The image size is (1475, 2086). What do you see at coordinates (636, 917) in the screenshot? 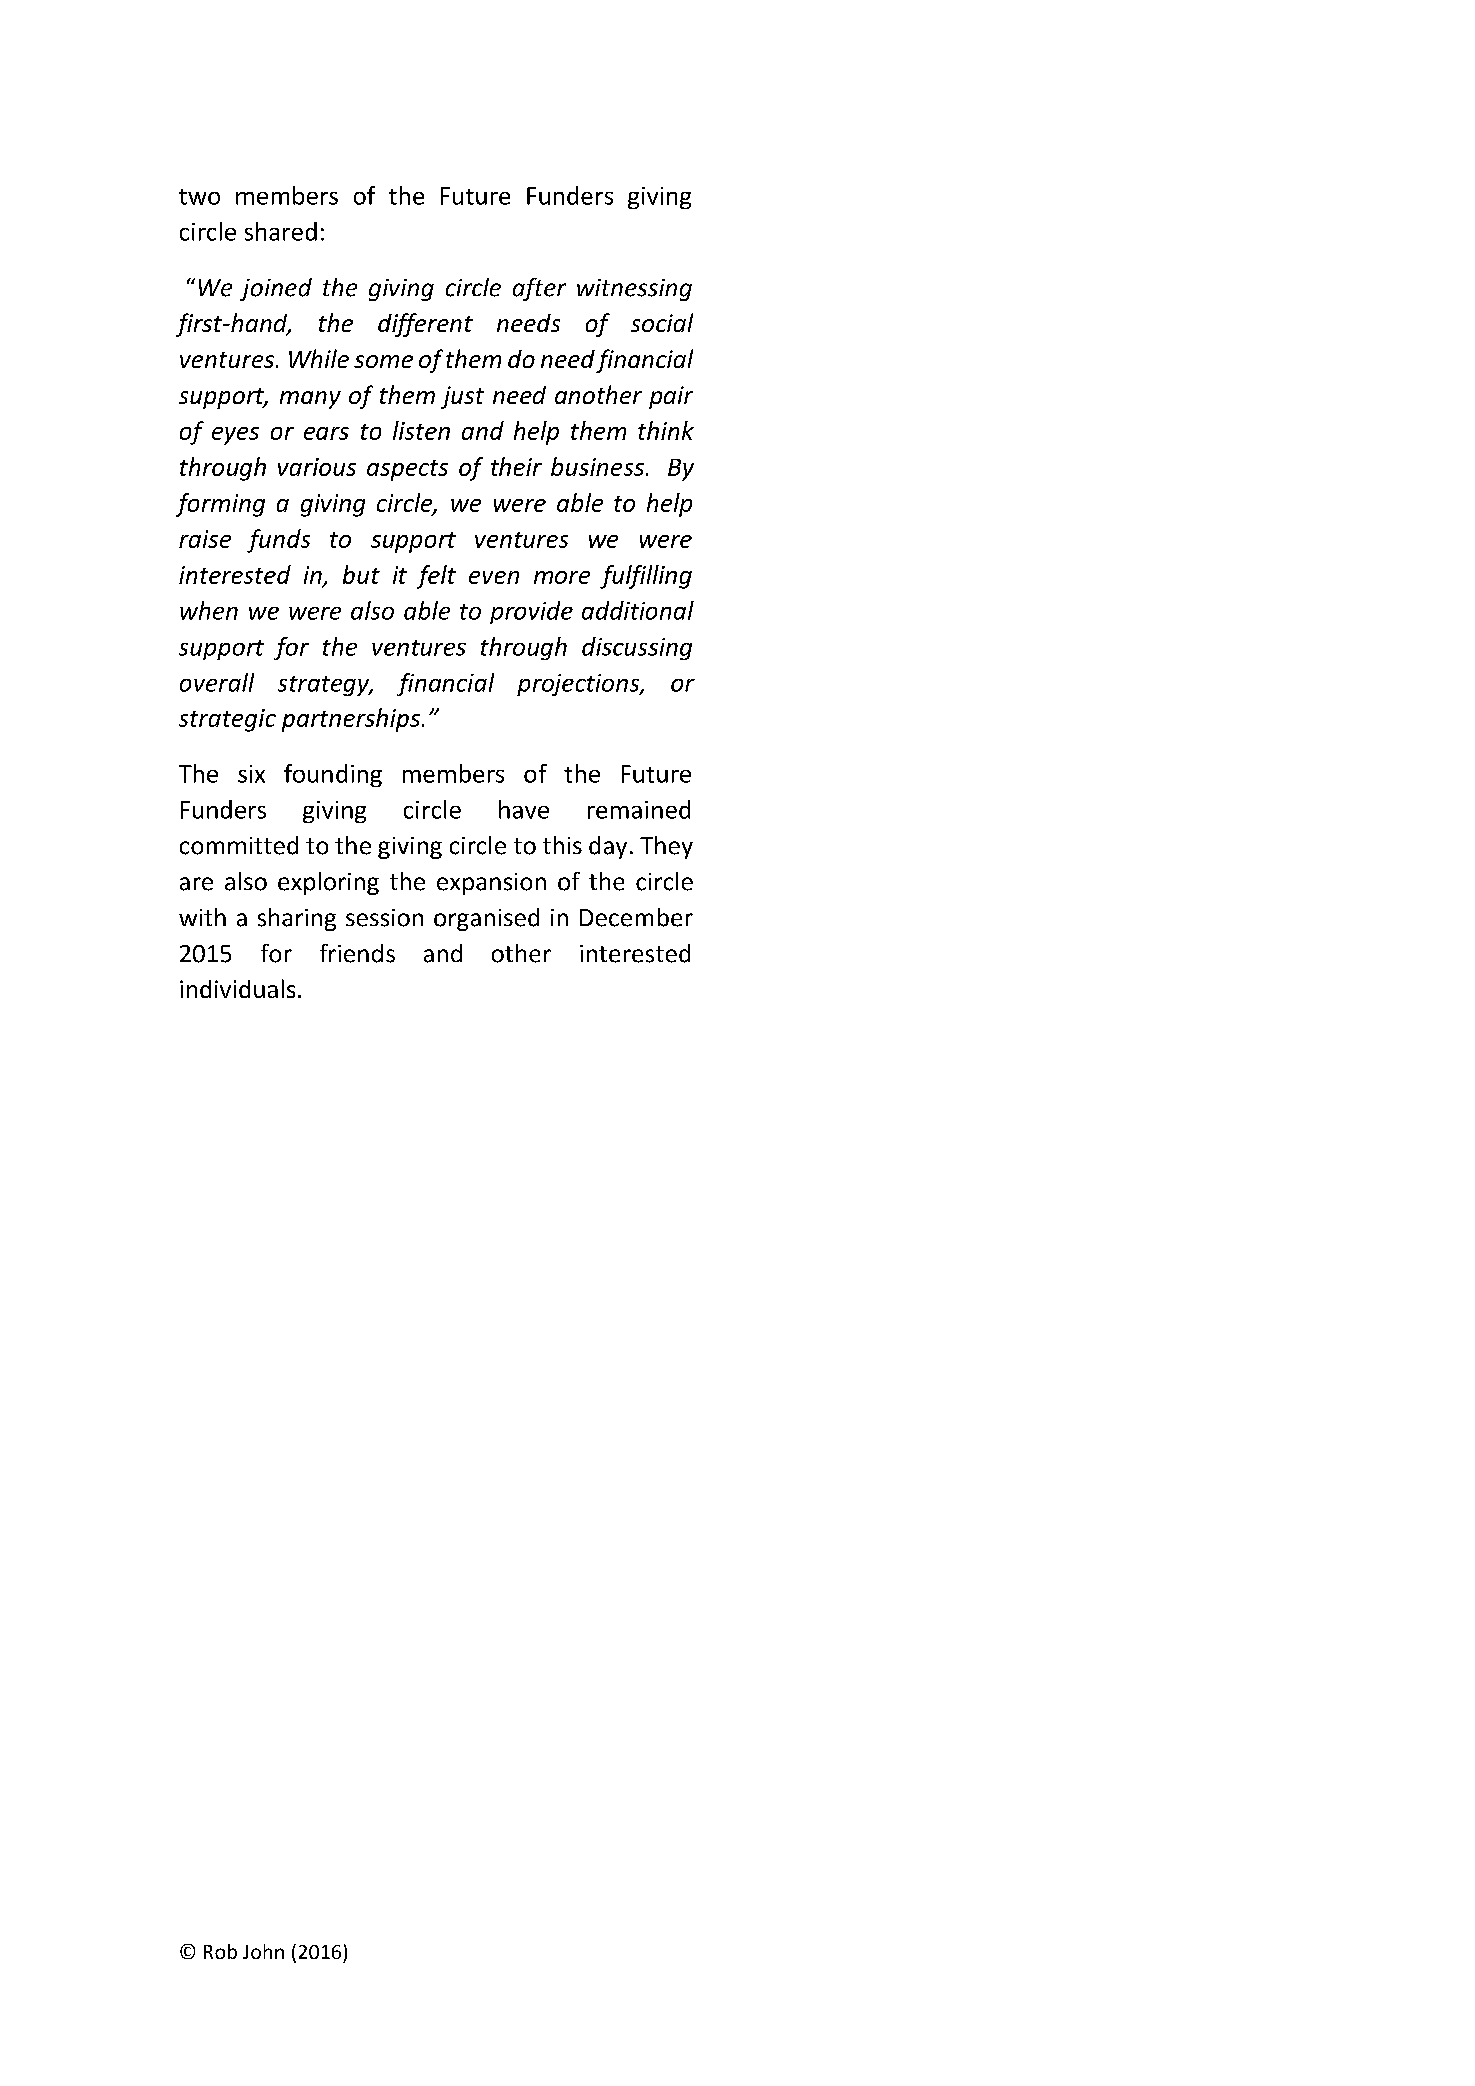
I see `December` at bounding box center [636, 917].
